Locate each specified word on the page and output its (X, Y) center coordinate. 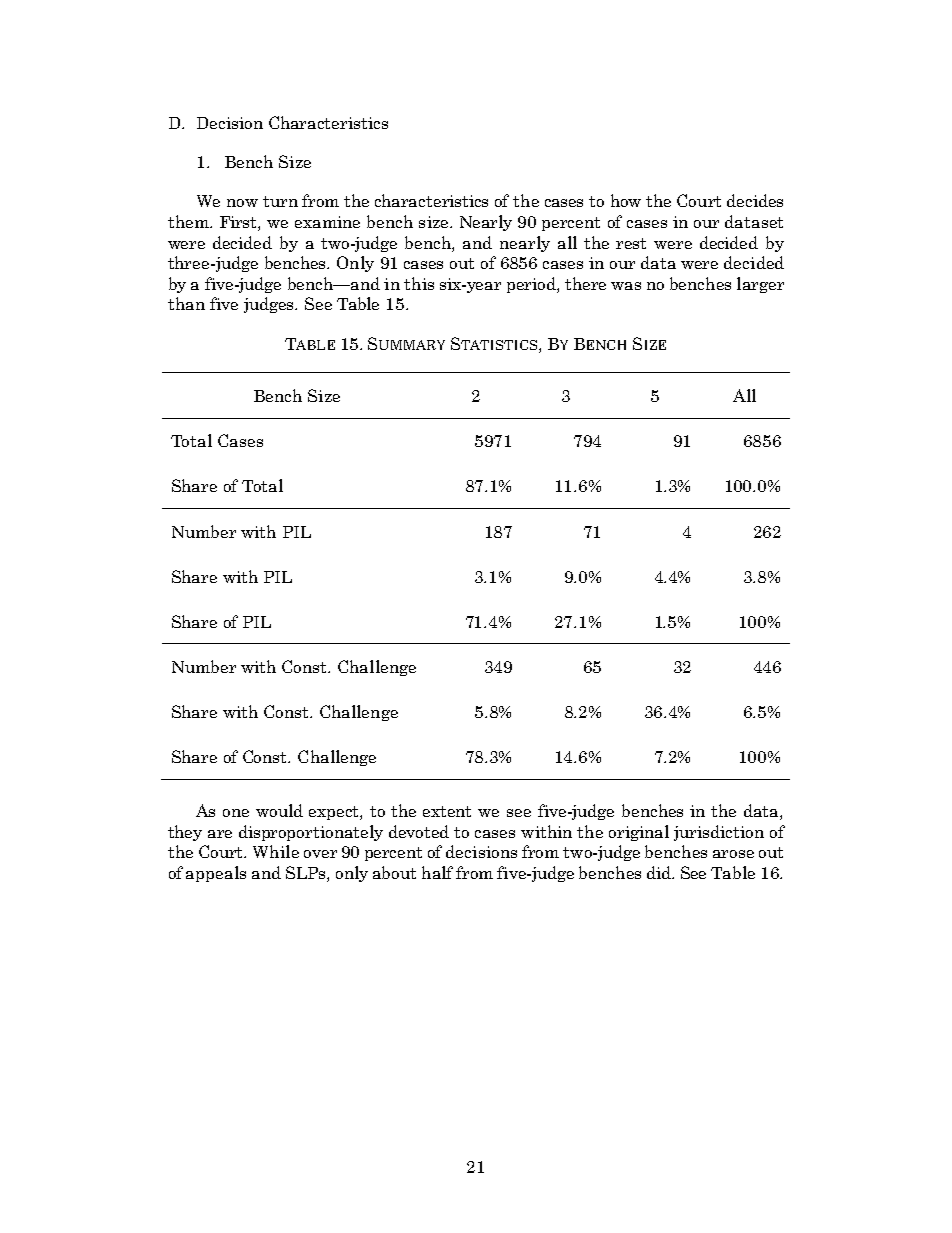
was (626, 286)
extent (447, 811)
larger (760, 285)
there (585, 283)
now (242, 203)
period (532, 285)
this (419, 283)
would (279, 810)
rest (631, 243)
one (236, 813)
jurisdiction (719, 833)
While (276, 851)
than (186, 303)
